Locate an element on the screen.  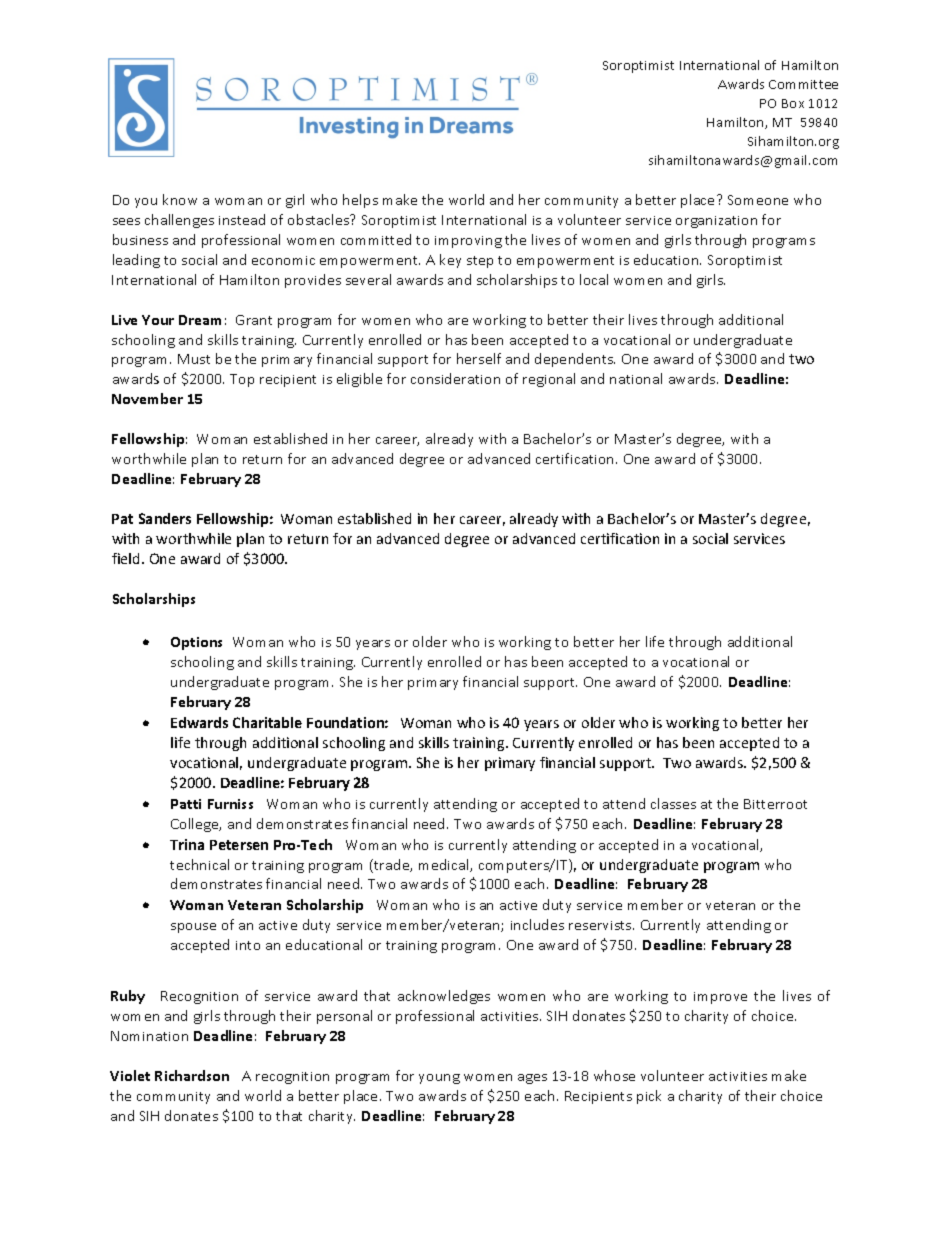
classes is located at coordinates (673, 803).
